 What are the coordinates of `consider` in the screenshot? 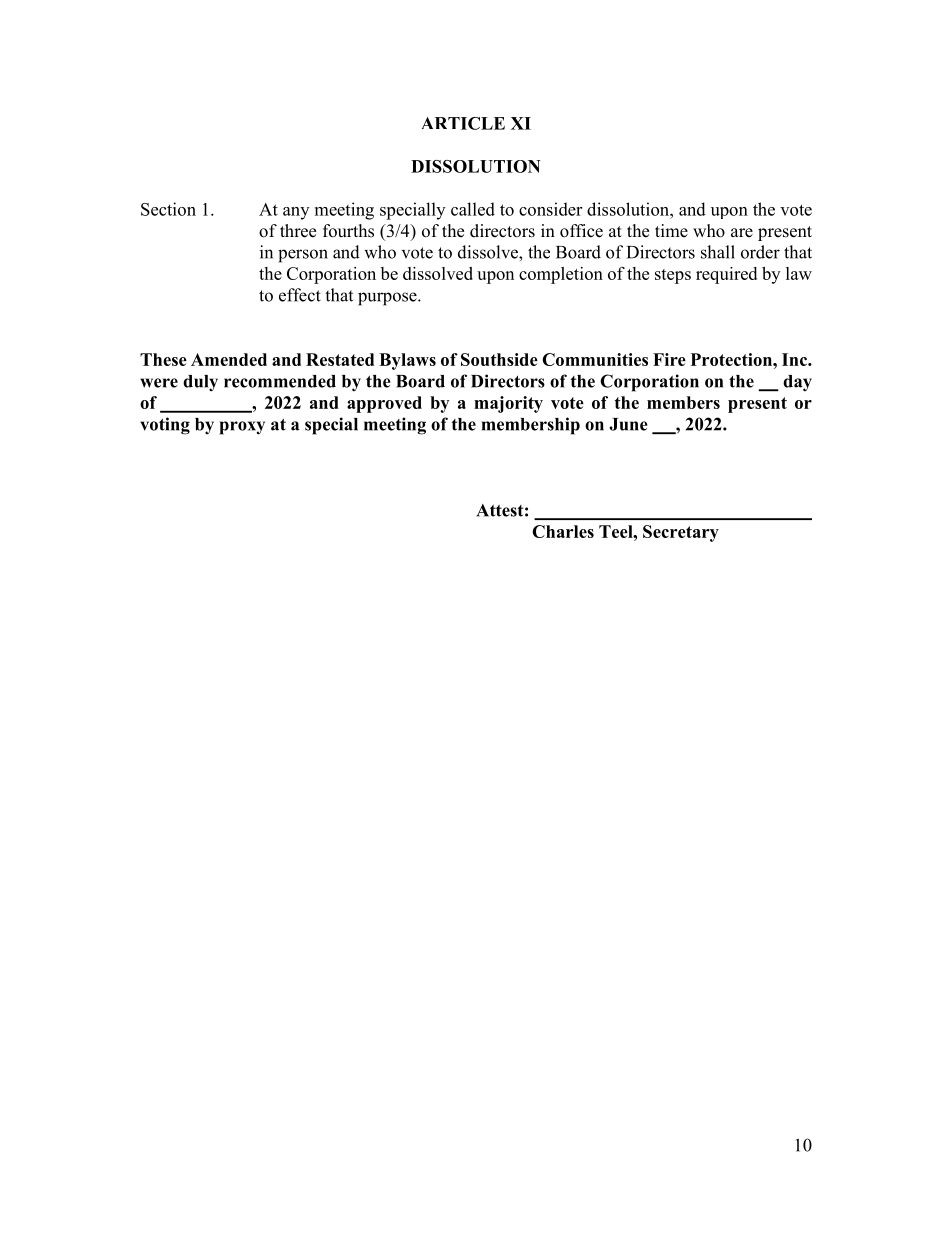 It's located at (550, 209).
